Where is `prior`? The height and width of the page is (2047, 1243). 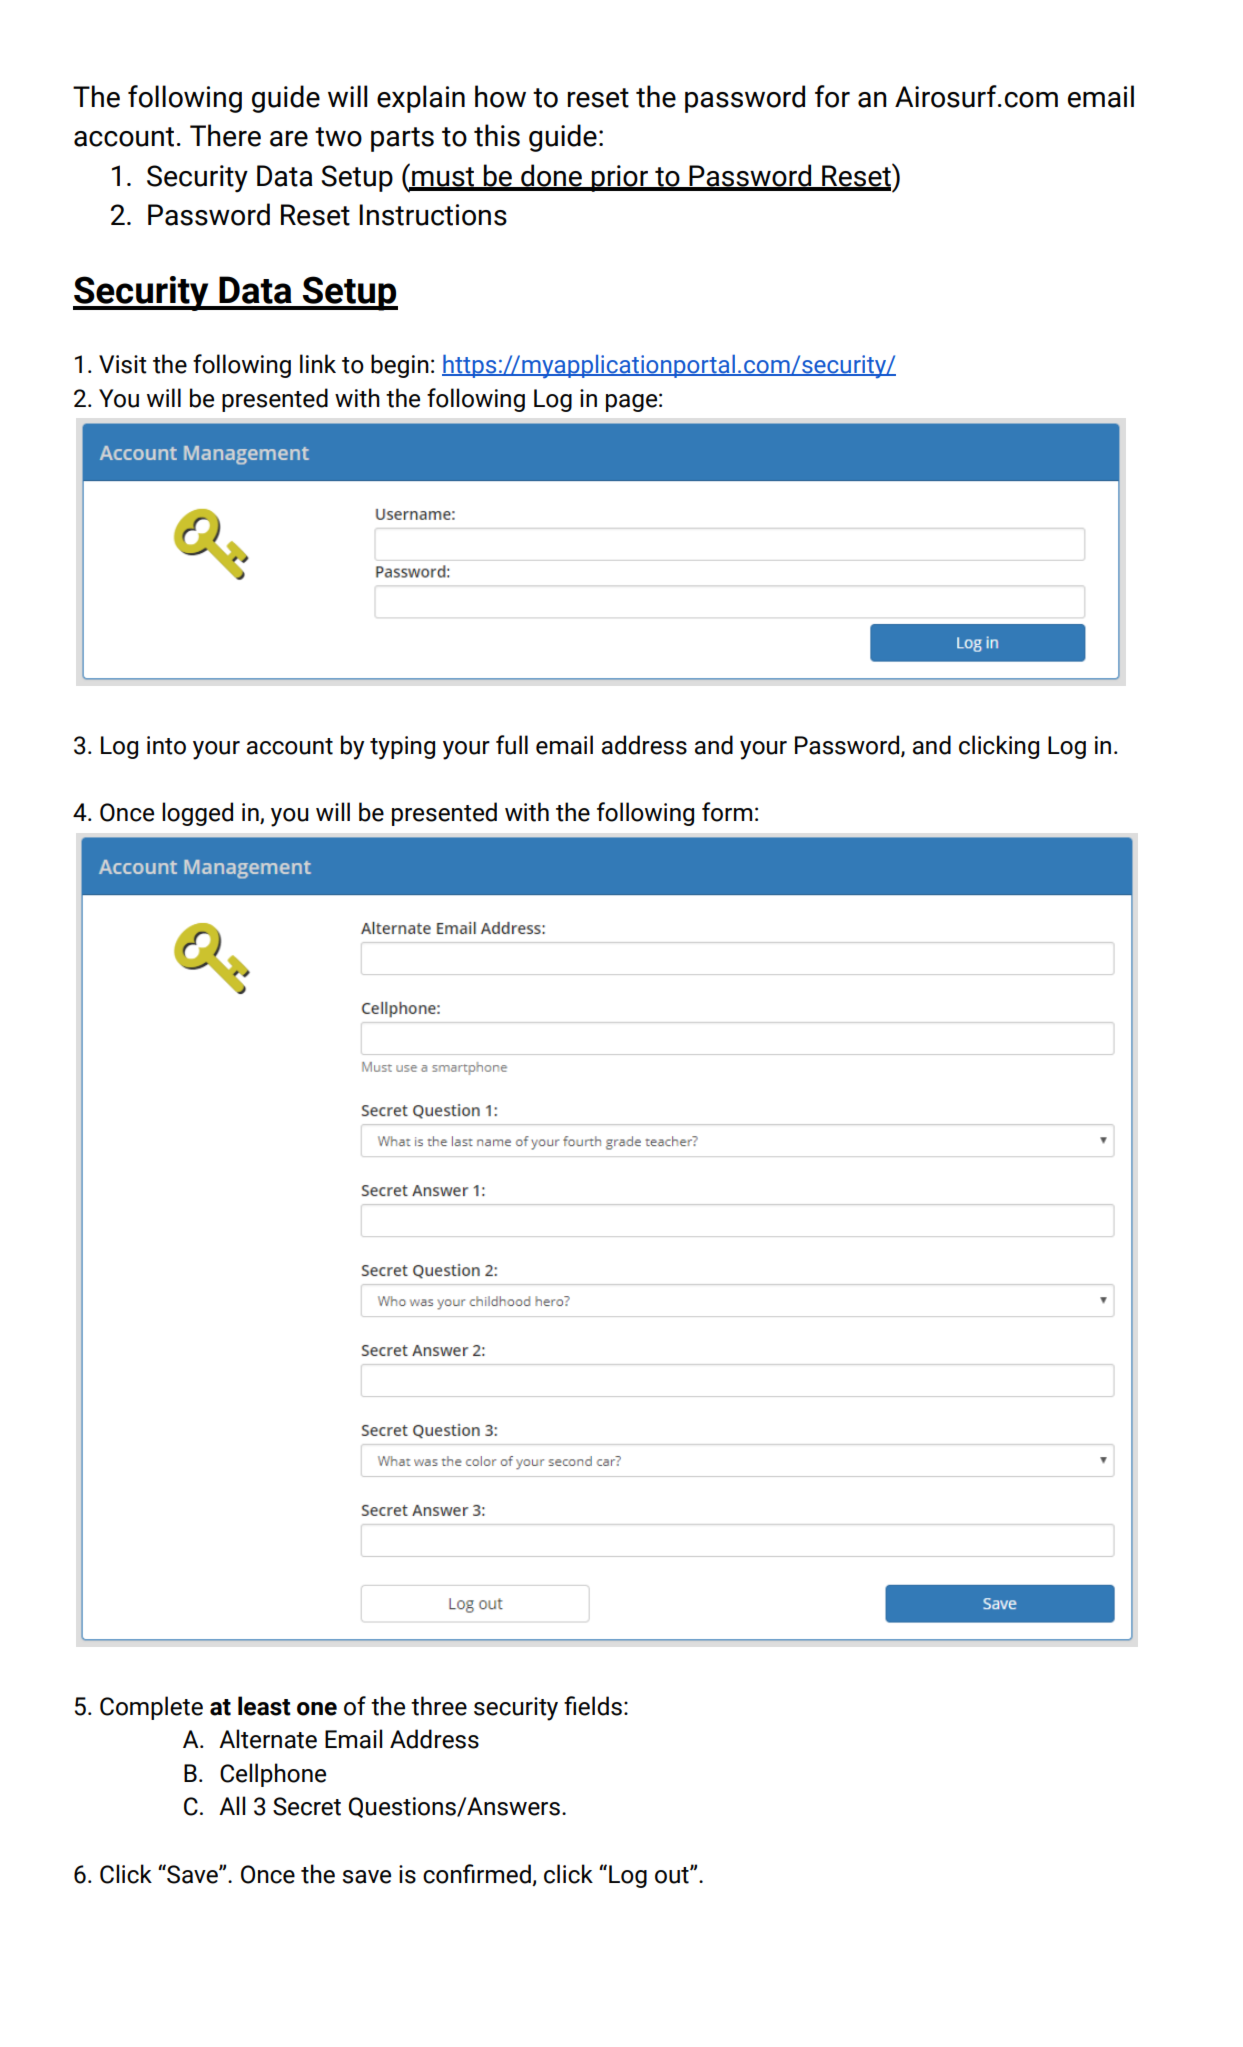 prior is located at coordinates (620, 178).
